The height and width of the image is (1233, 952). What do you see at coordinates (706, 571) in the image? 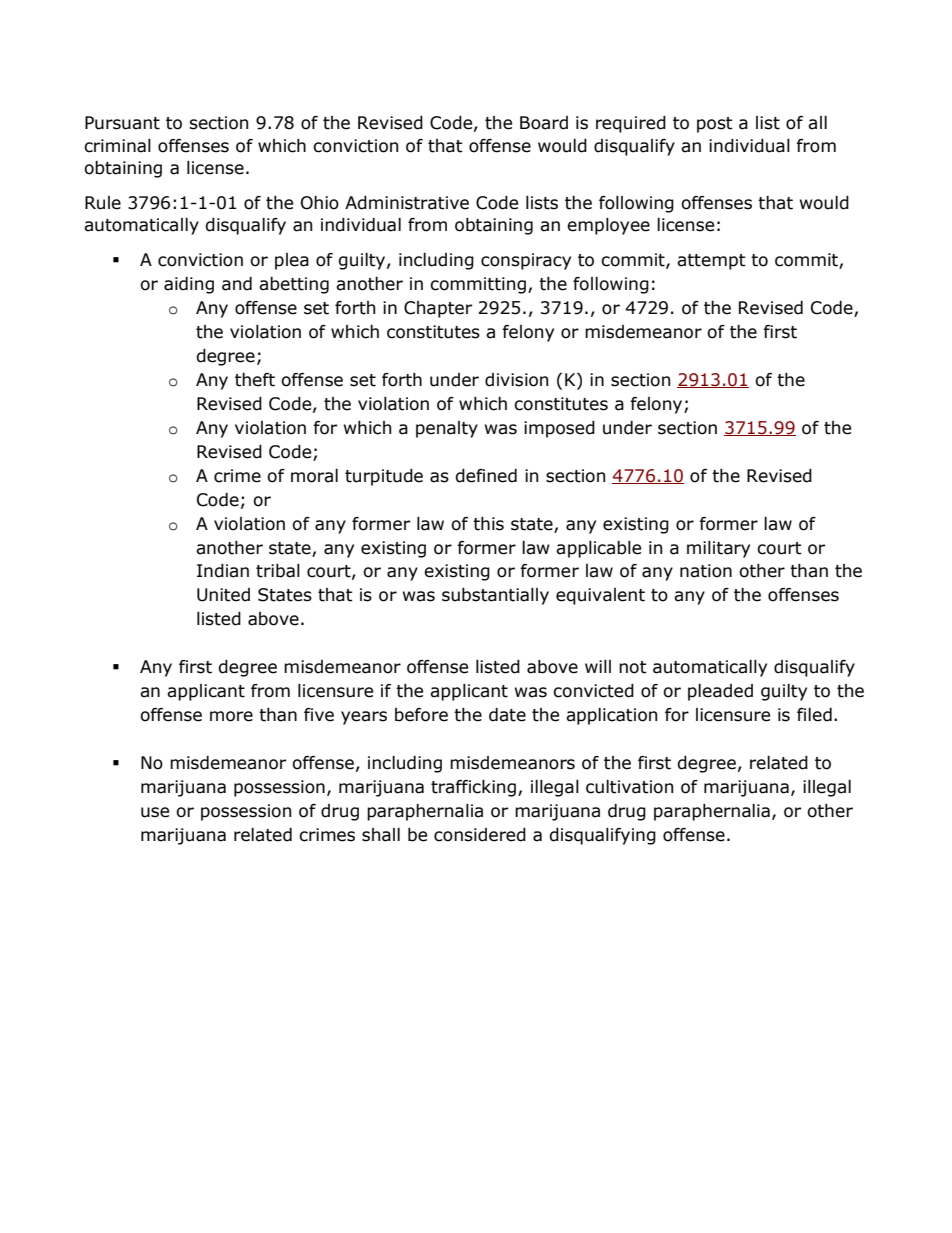
I see `nation` at bounding box center [706, 571].
